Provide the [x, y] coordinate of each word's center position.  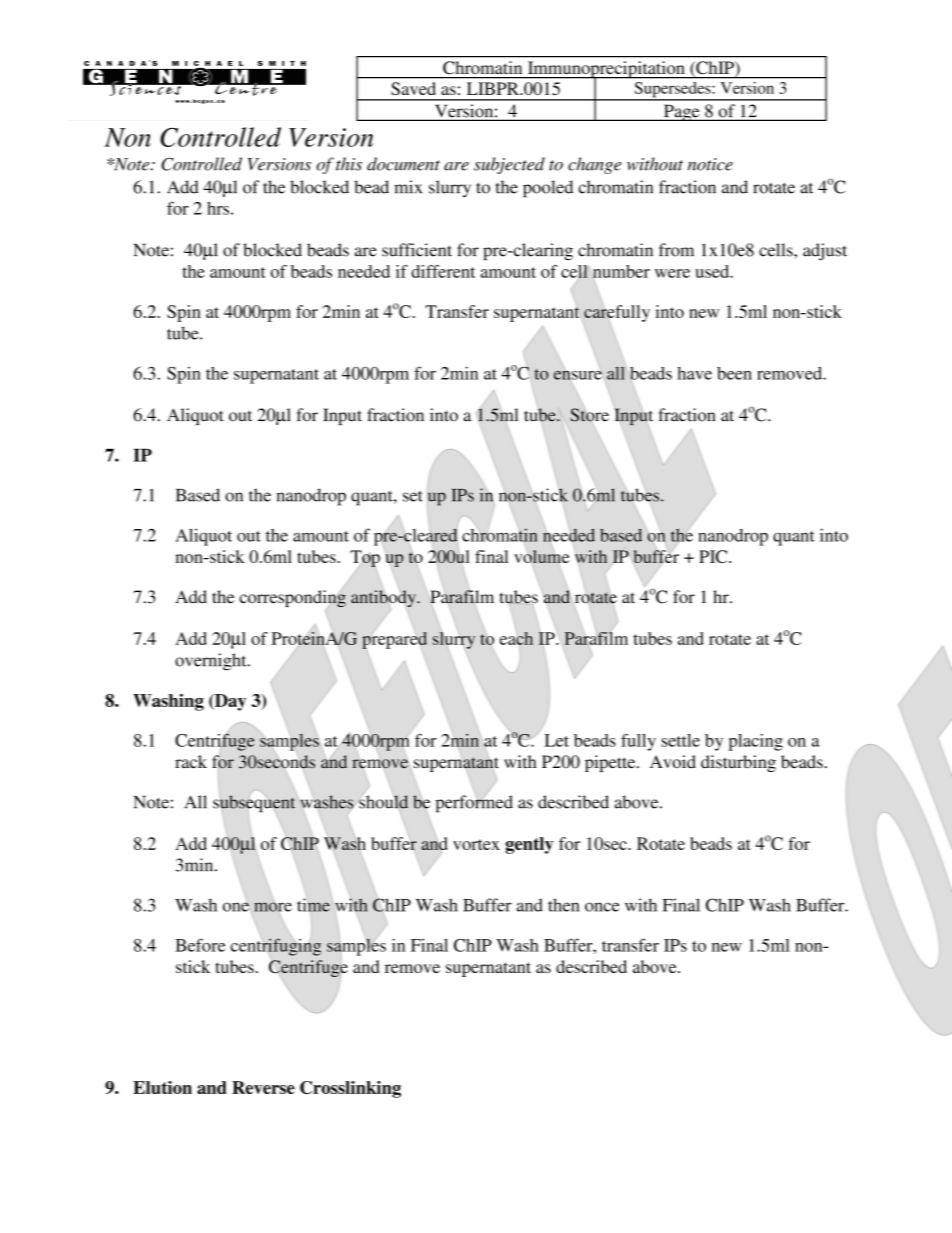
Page [681, 112]
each [516, 639]
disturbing [738, 763]
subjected [509, 165]
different [443, 271]
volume [541, 557]
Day [229, 702]
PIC [714, 556]
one [237, 906]
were [672, 273]
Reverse [263, 1087]
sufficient [417, 250]
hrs [218, 208]
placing [756, 742]
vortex [476, 844]
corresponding [292, 599]
